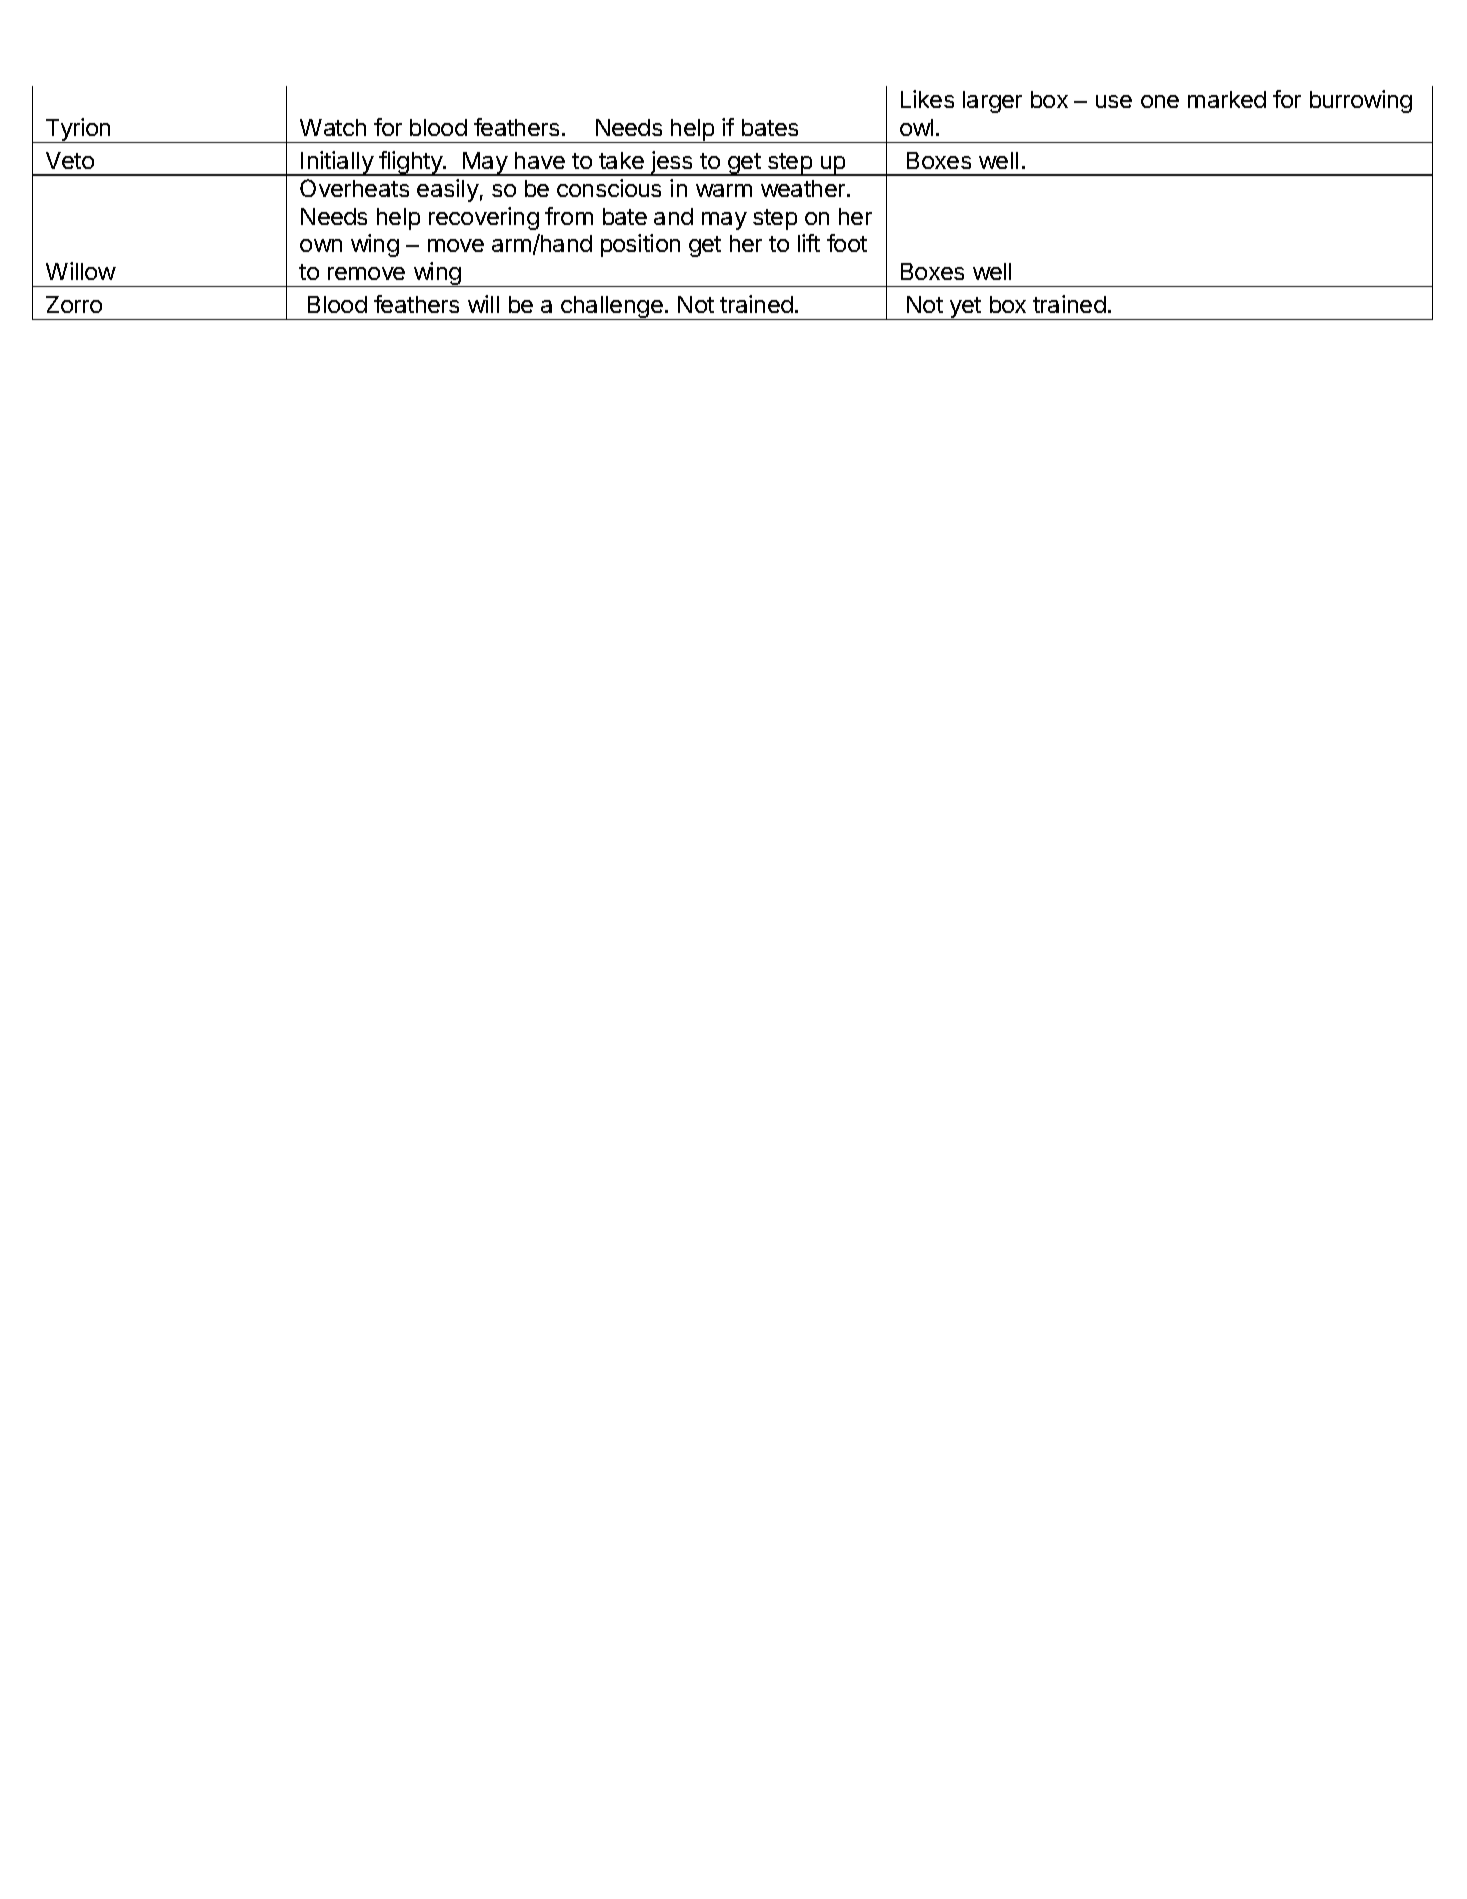  What do you see at coordinates (333, 127) in the page?
I see `Watch` at bounding box center [333, 127].
